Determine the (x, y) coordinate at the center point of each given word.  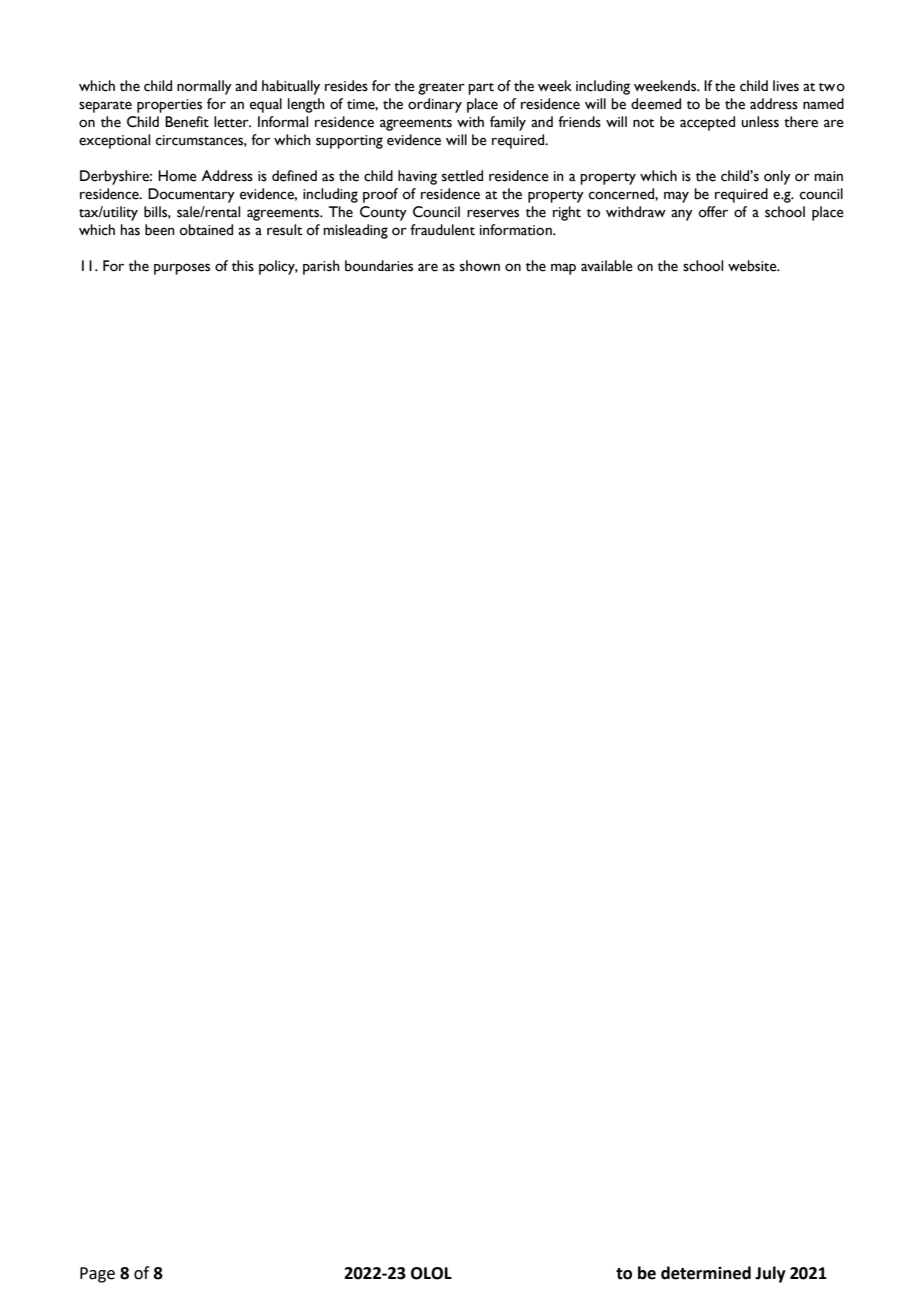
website (753, 266)
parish (321, 267)
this (243, 266)
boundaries (379, 266)
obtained (206, 230)
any (682, 215)
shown (480, 266)
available (607, 266)
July (770, 1274)
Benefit (187, 122)
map (563, 269)
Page (97, 1275)
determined (706, 1273)
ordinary (435, 105)
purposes (182, 269)
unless (760, 122)
